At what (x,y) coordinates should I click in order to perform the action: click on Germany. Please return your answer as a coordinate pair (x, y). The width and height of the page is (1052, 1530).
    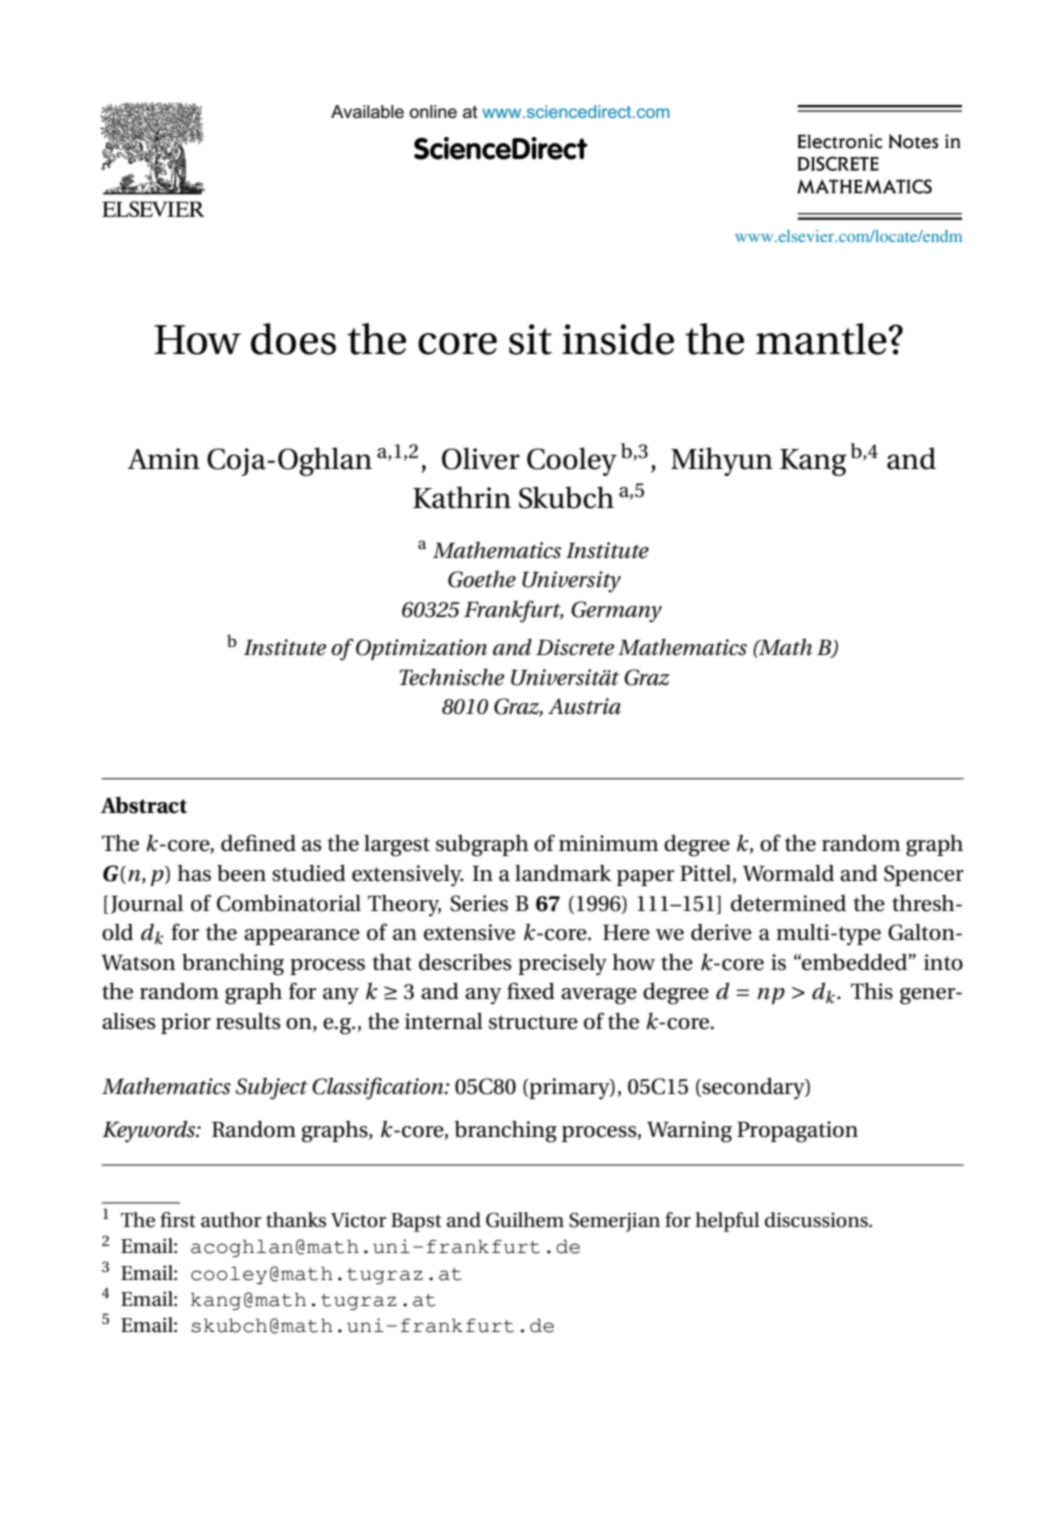
    Looking at the image, I should click on (616, 612).
